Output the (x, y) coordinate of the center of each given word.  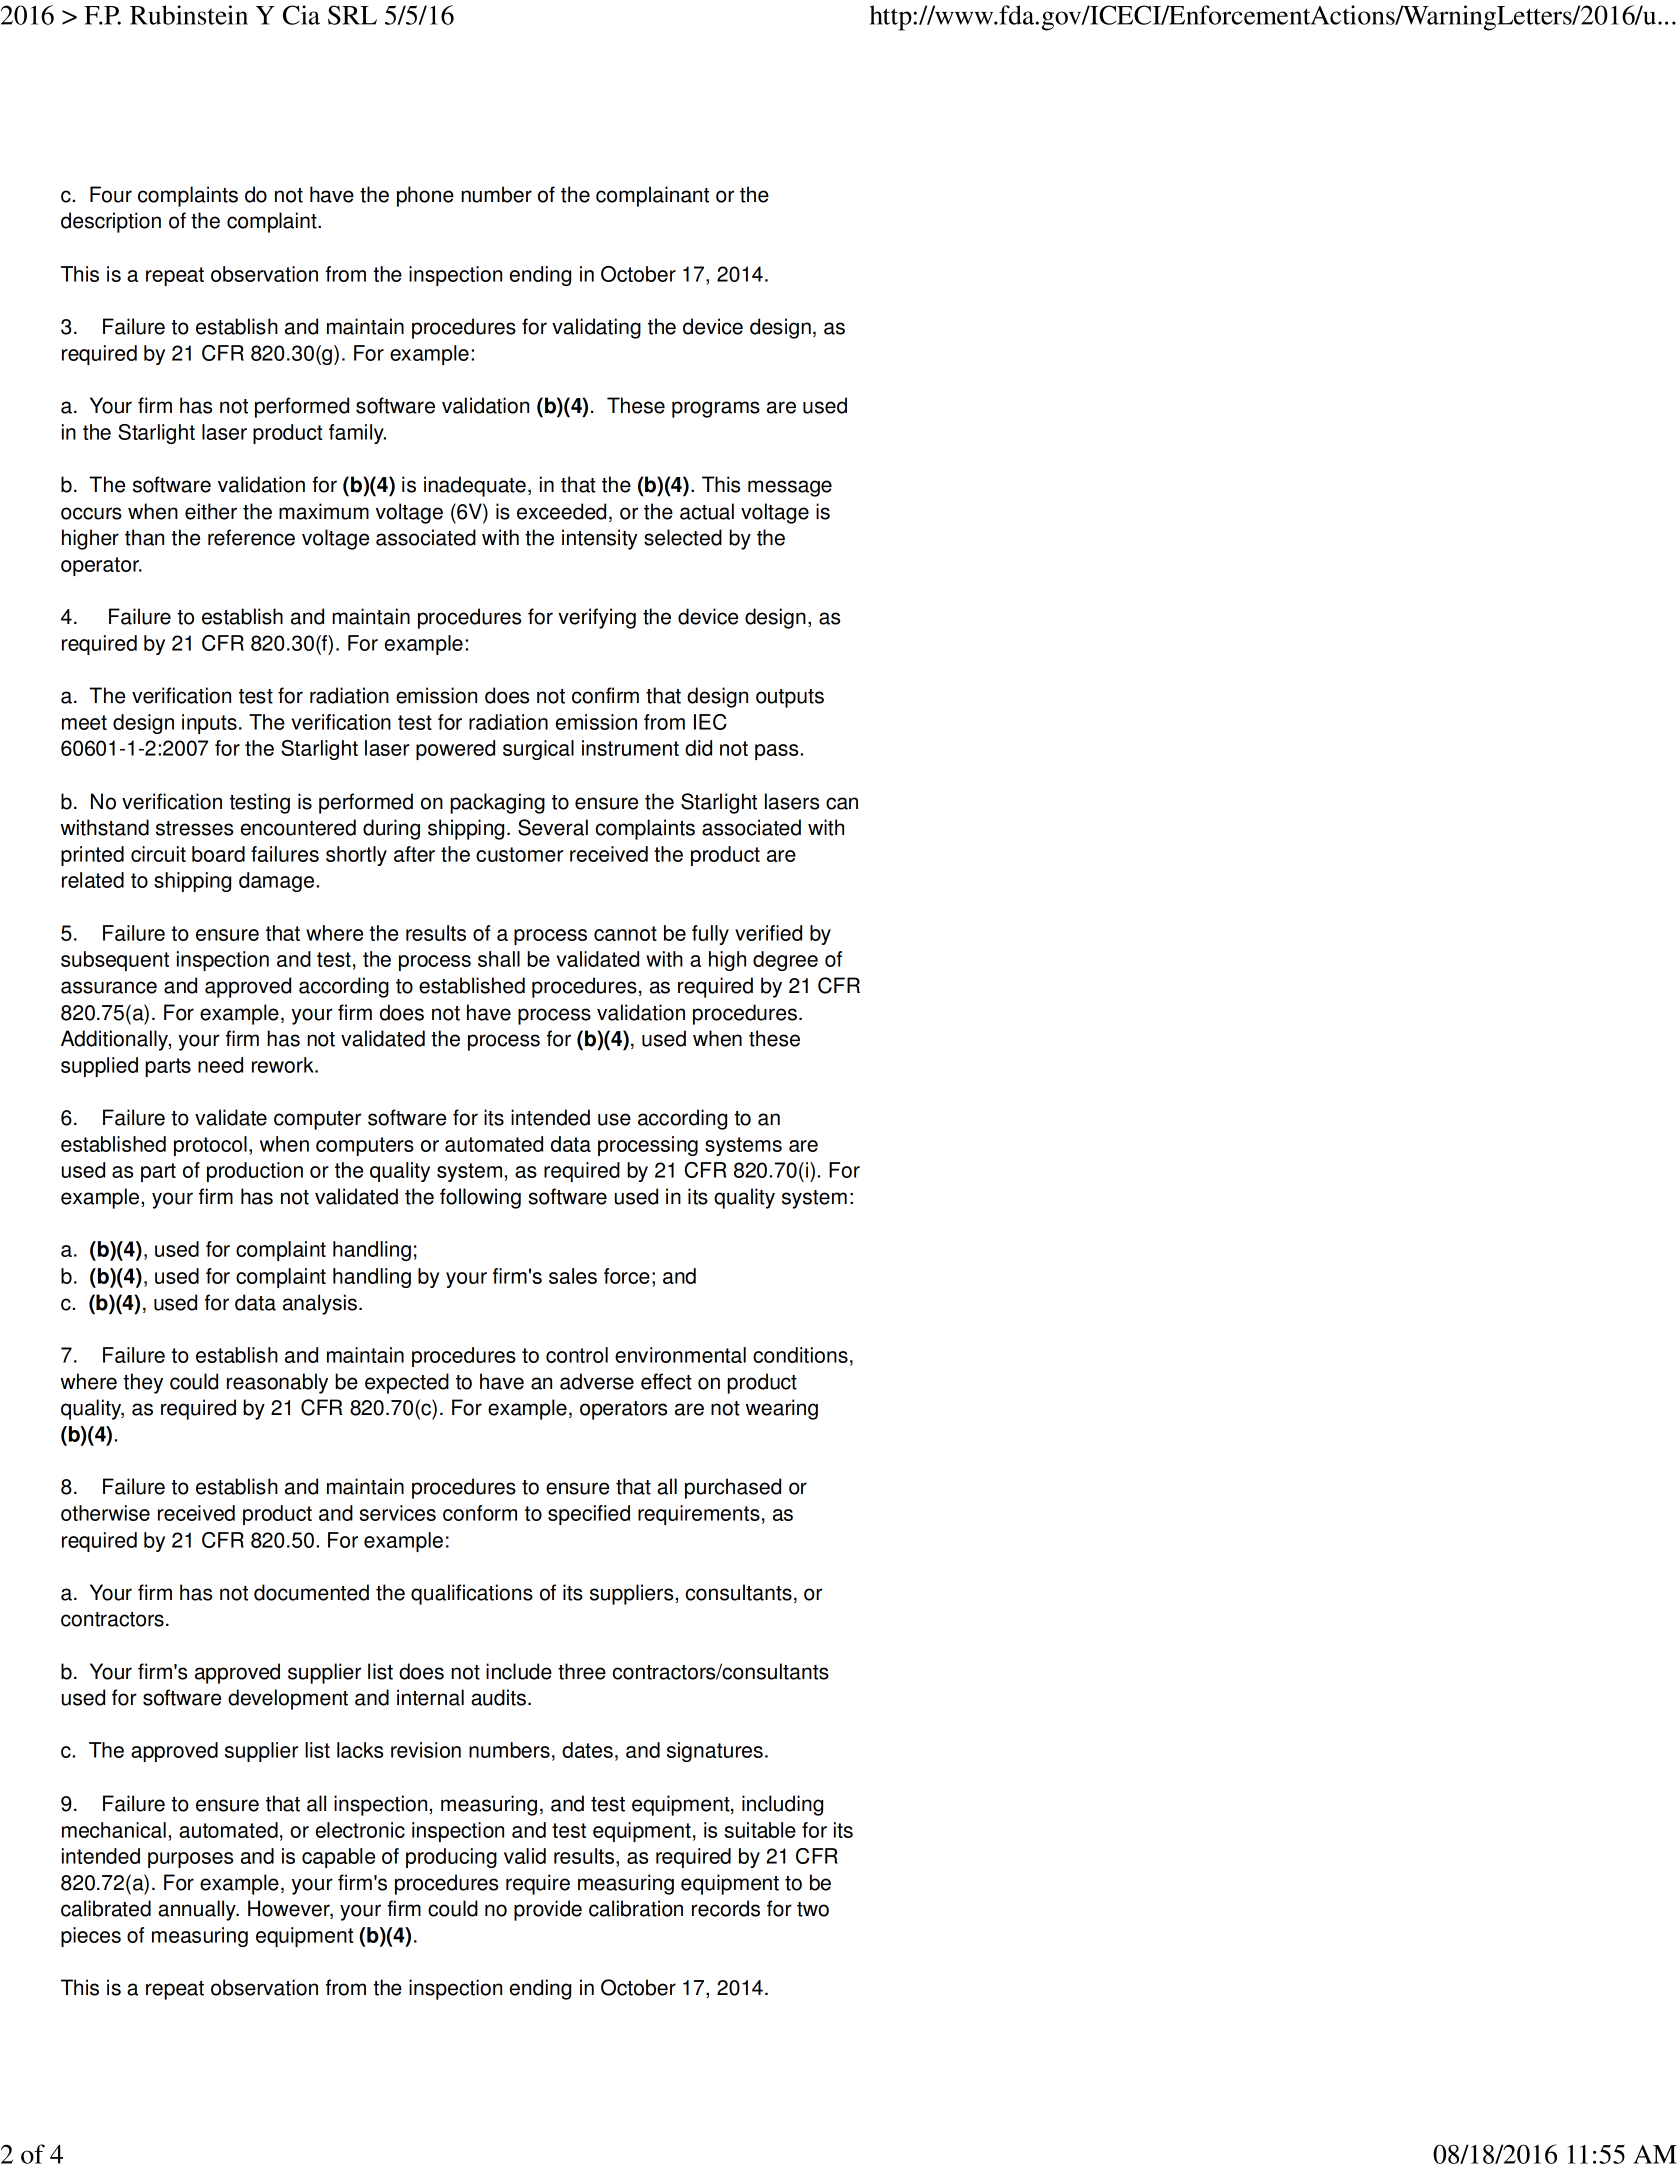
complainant (652, 196)
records (726, 1908)
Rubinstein (189, 15)
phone (425, 196)
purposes (190, 1860)
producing (451, 1858)
